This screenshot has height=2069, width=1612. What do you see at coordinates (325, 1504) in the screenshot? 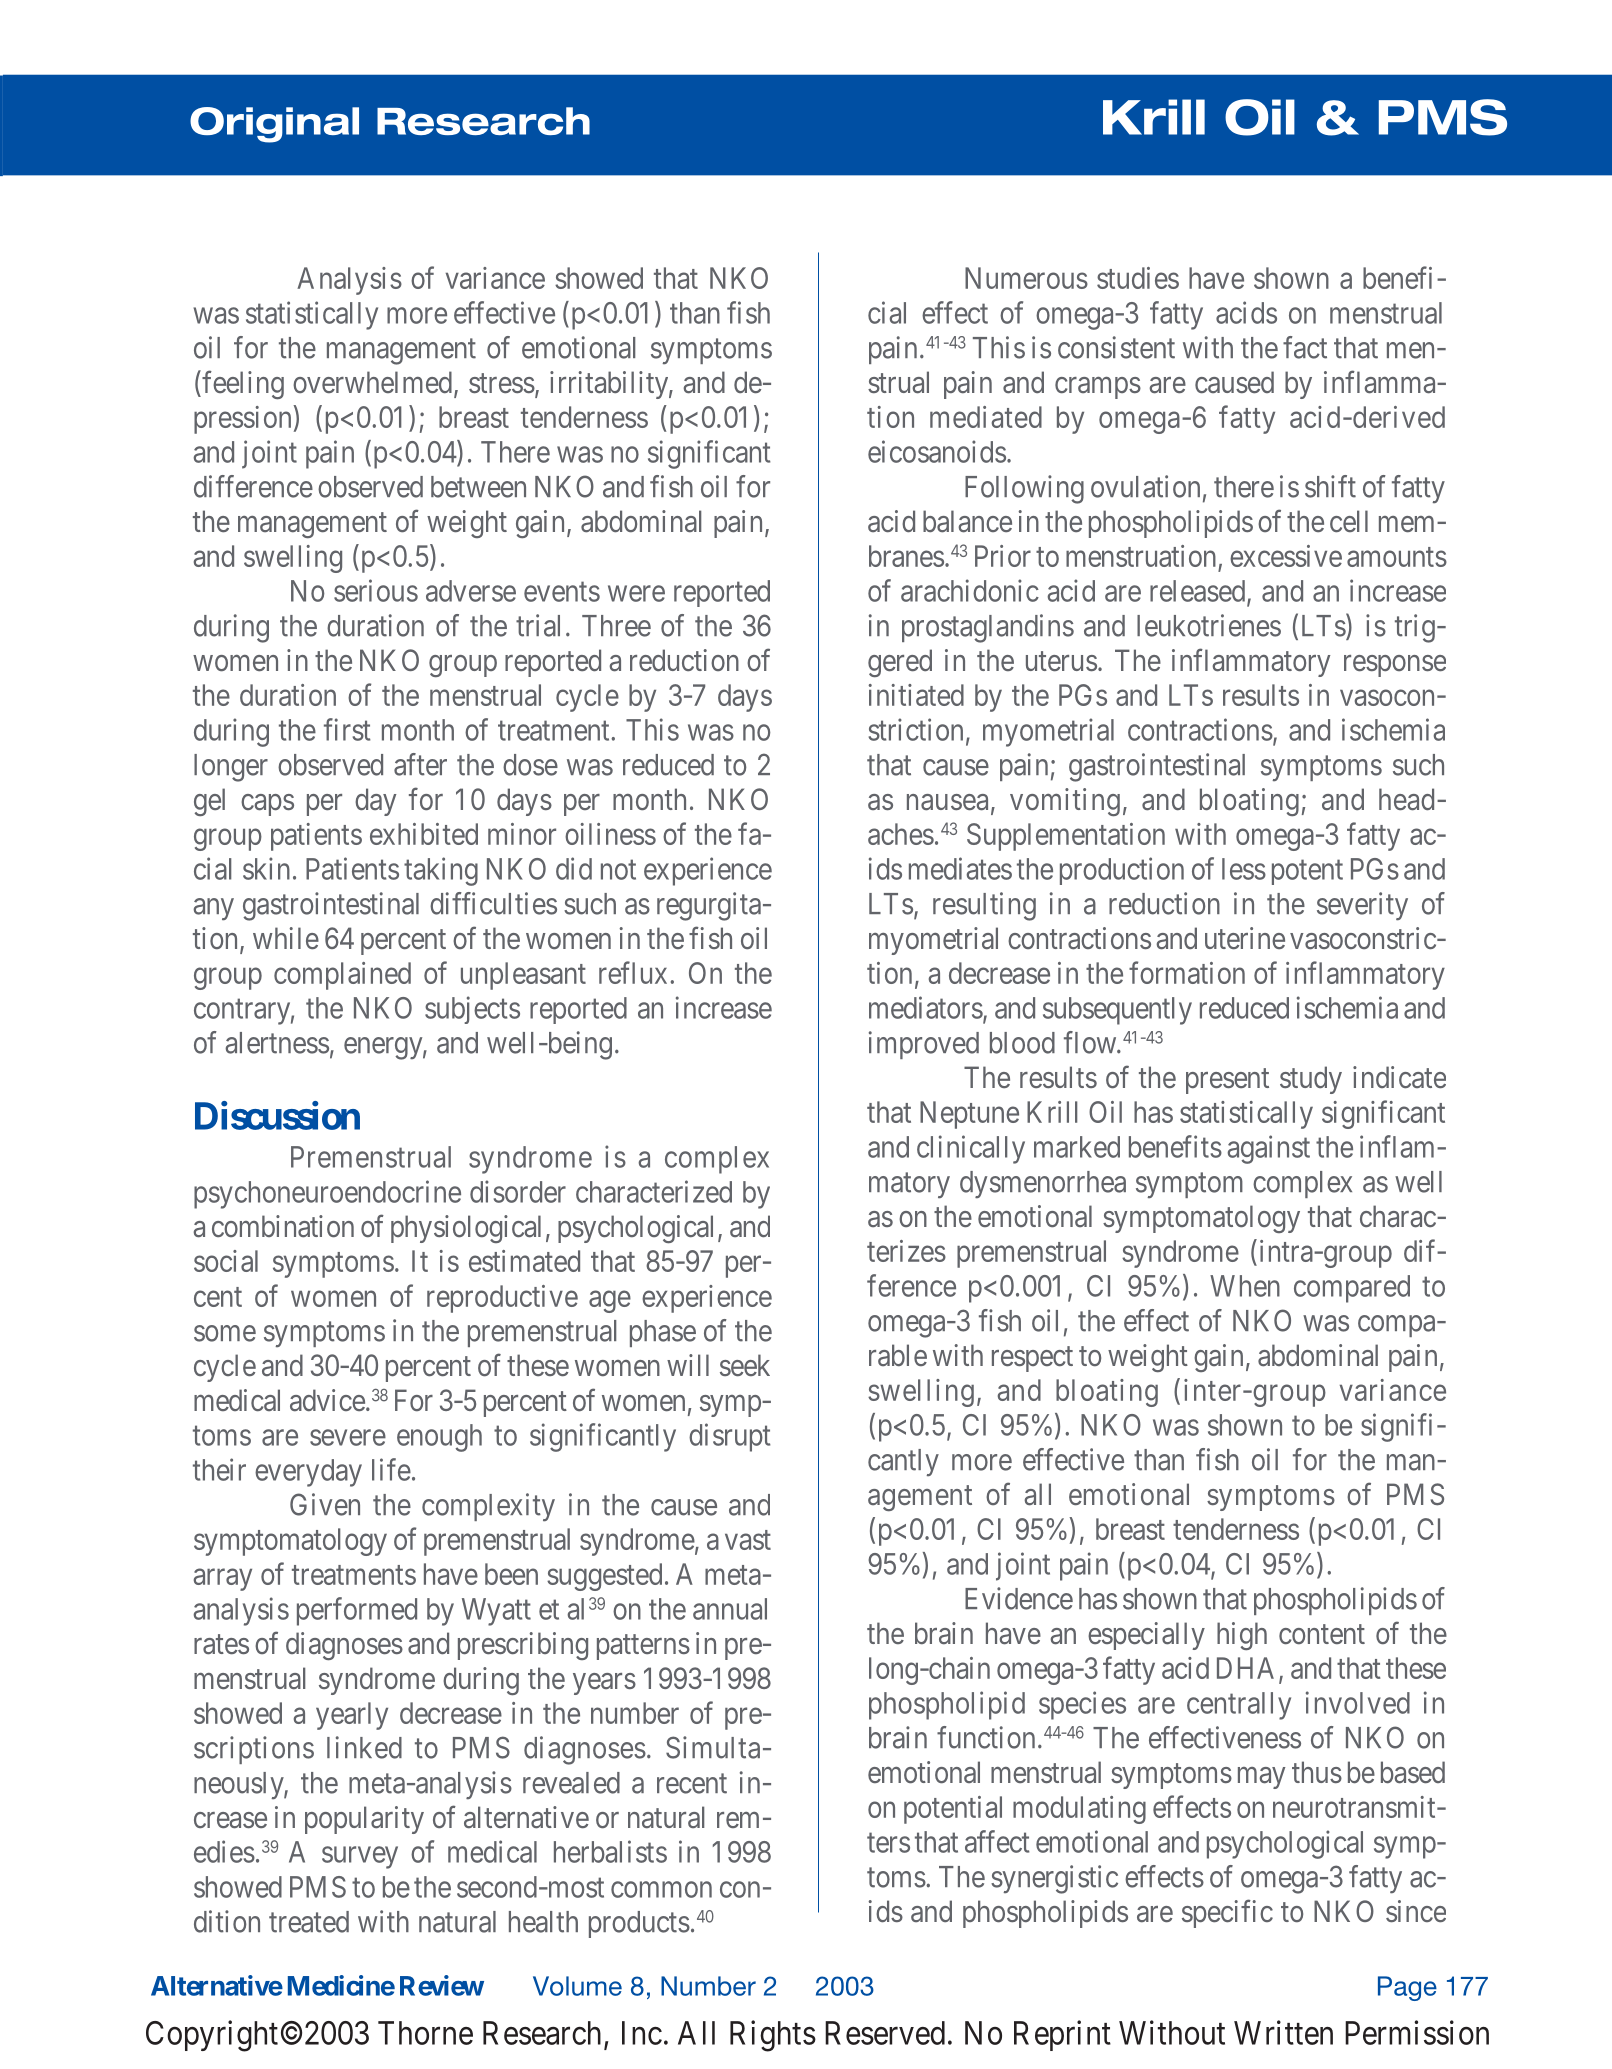
I see `Given` at bounding box center [325, 1504].
